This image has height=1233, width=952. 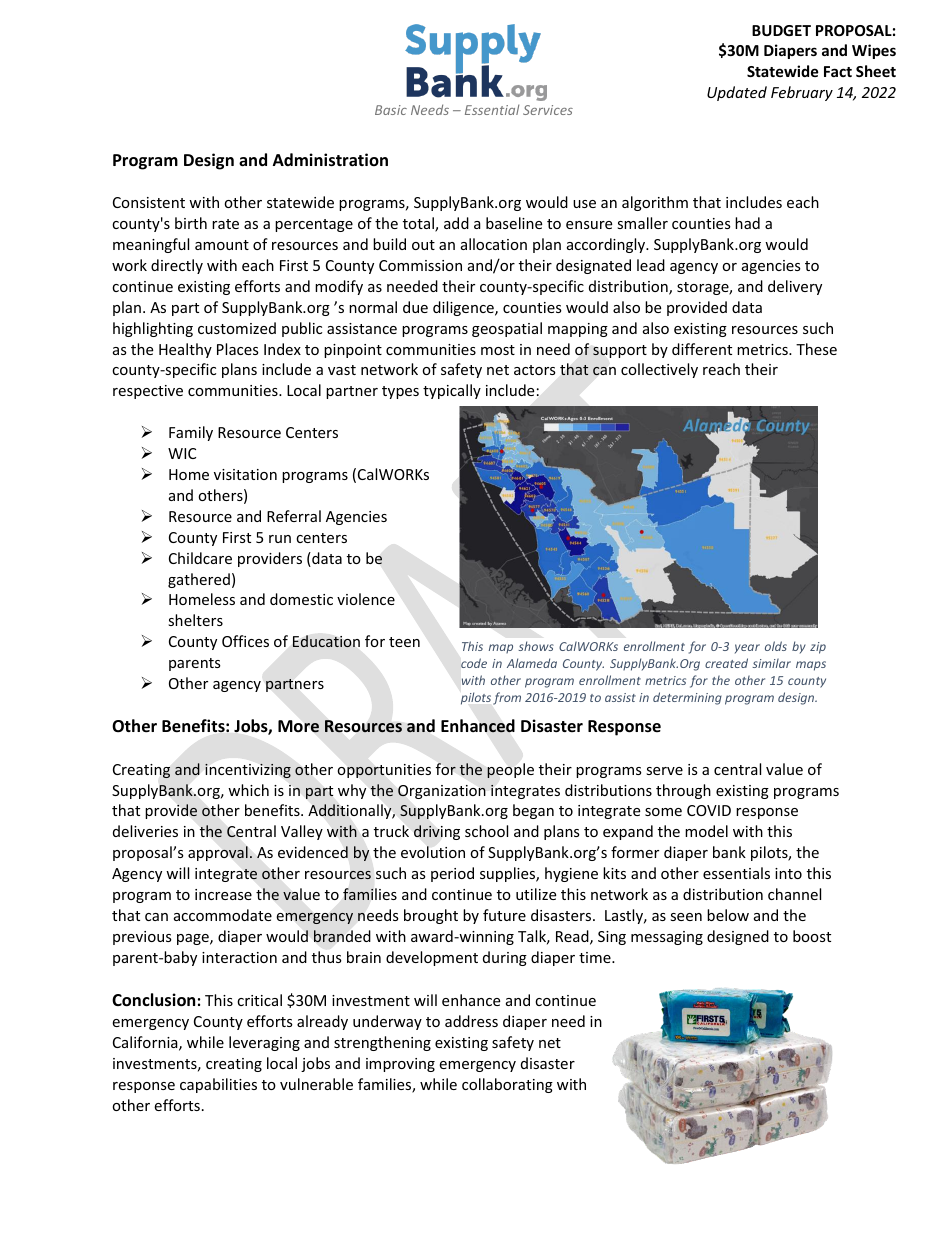 What do you see at coordinates (507, 329) in the image?
I see `geospatial` at bounding box center [507, 329].
